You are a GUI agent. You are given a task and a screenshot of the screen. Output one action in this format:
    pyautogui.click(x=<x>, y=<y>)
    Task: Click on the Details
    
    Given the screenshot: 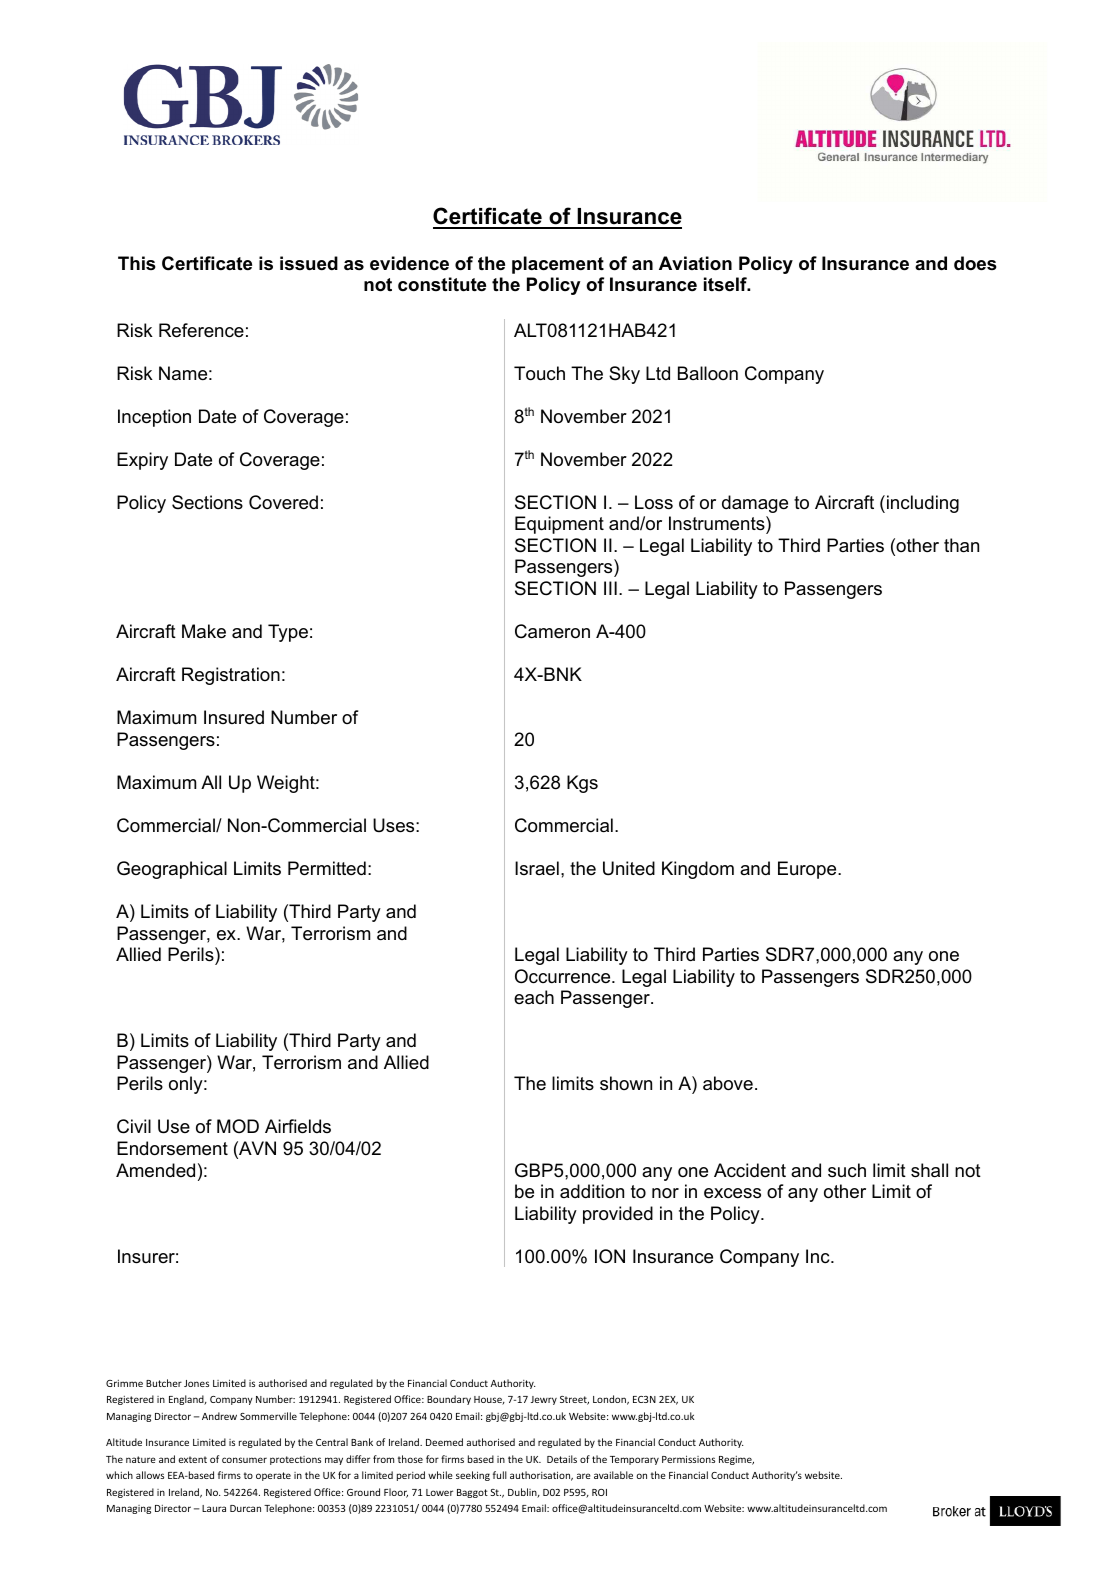 What is the action you would take?
    pyautogui.click(x=562, y=1459)
